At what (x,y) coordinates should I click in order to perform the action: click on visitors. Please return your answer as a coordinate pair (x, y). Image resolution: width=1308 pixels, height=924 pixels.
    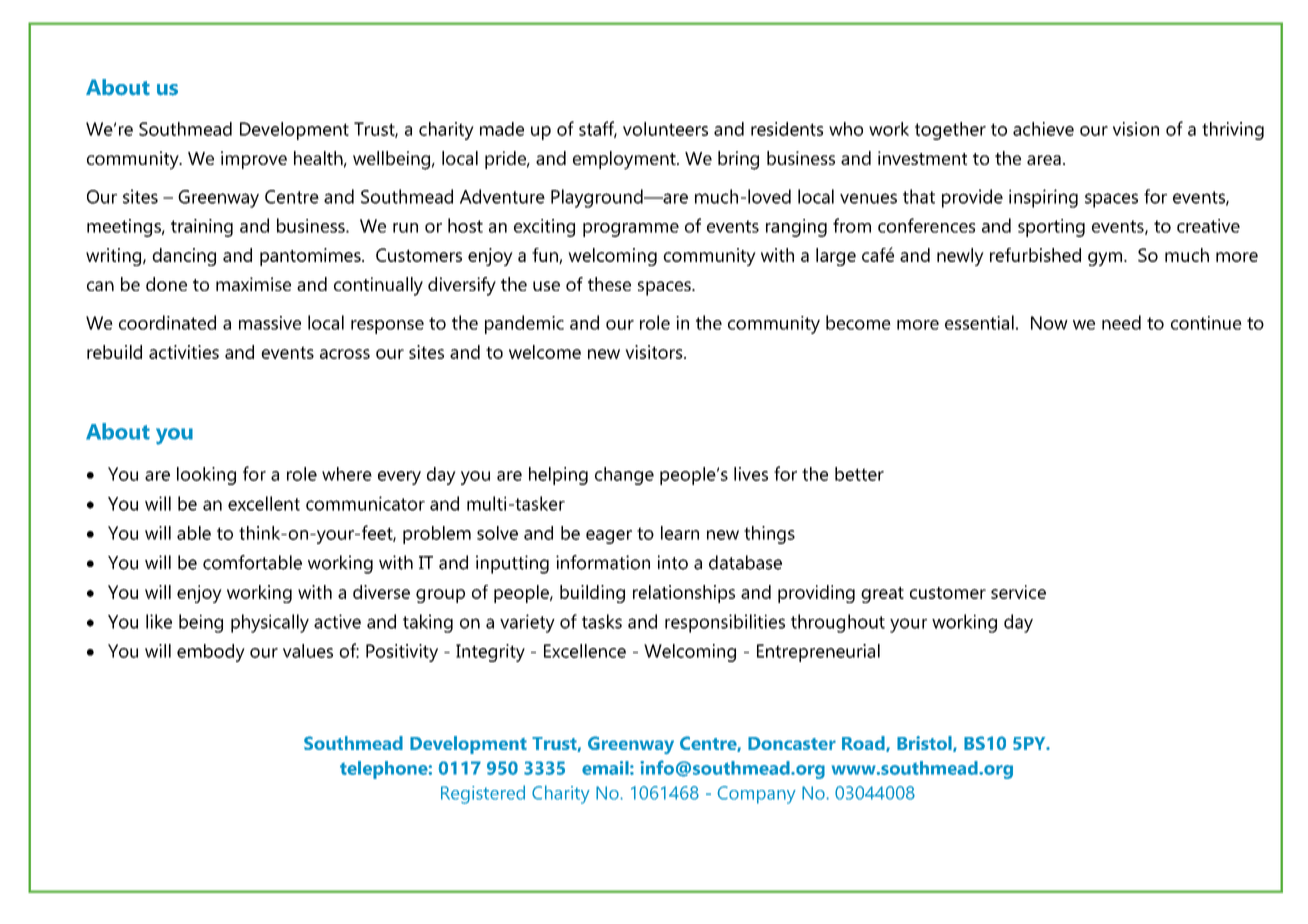
    Looking at the image, I should click on (655, 352).
